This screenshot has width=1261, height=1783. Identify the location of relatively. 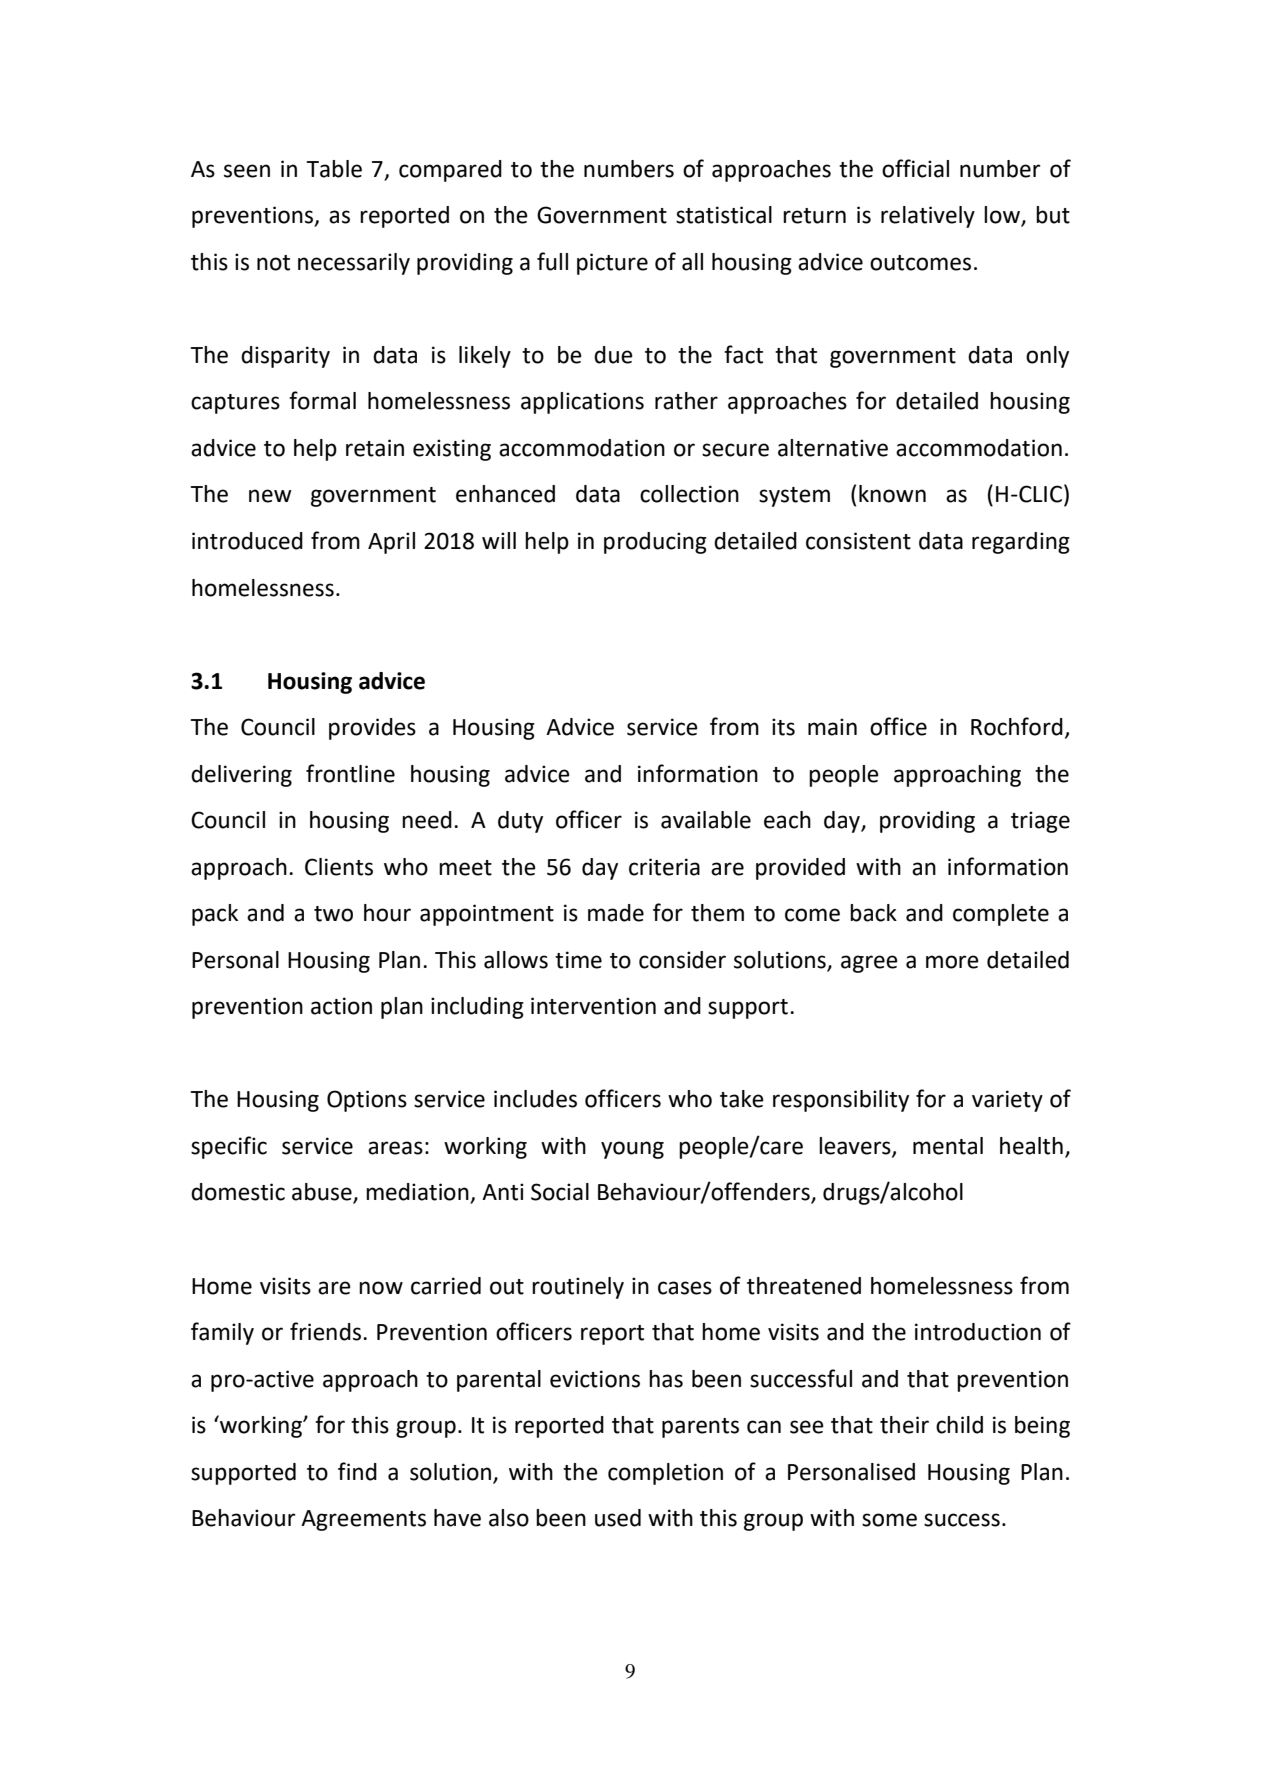
(928, 217).
